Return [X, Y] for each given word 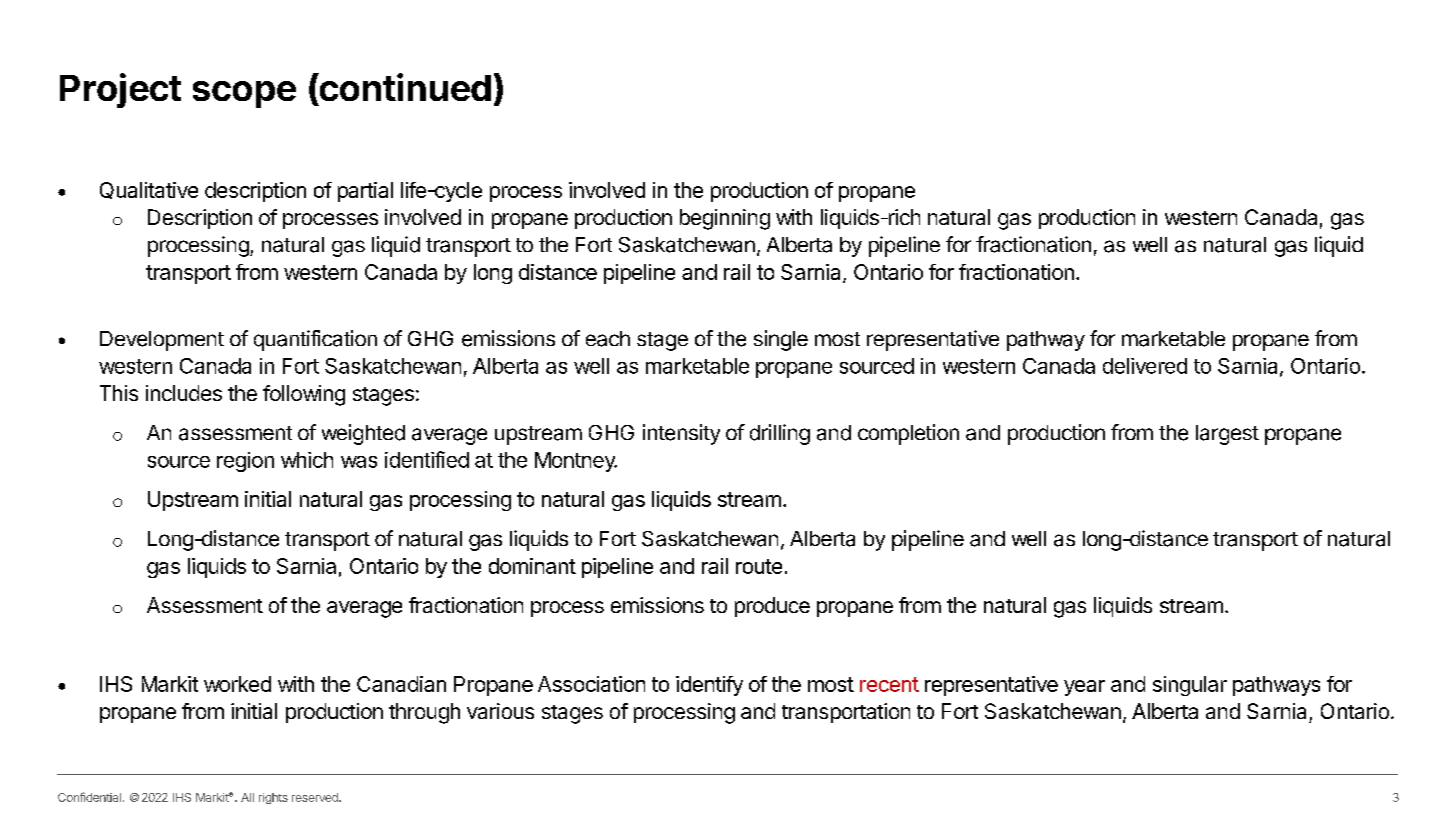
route [759, 566]
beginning [725, 219]
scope [244, 94]
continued [404, 88]
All [247, 797]
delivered [1145, 366]
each [608, 339]
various [500, 711]
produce [772, 607]
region [245, 462]
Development [162, 341]
